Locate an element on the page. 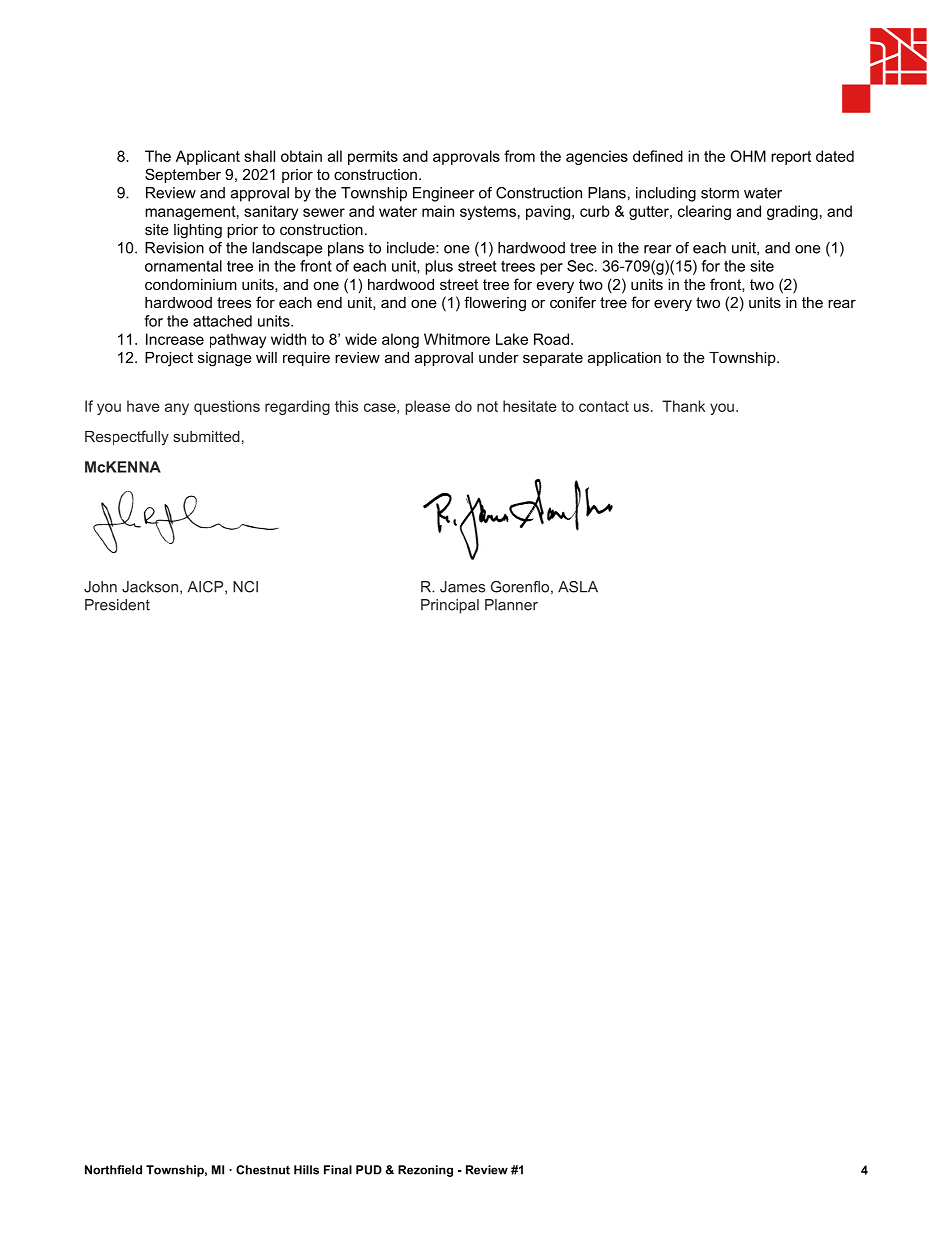 The image size is (952, 1233). Engineer is located at coordinates (444, 194).
